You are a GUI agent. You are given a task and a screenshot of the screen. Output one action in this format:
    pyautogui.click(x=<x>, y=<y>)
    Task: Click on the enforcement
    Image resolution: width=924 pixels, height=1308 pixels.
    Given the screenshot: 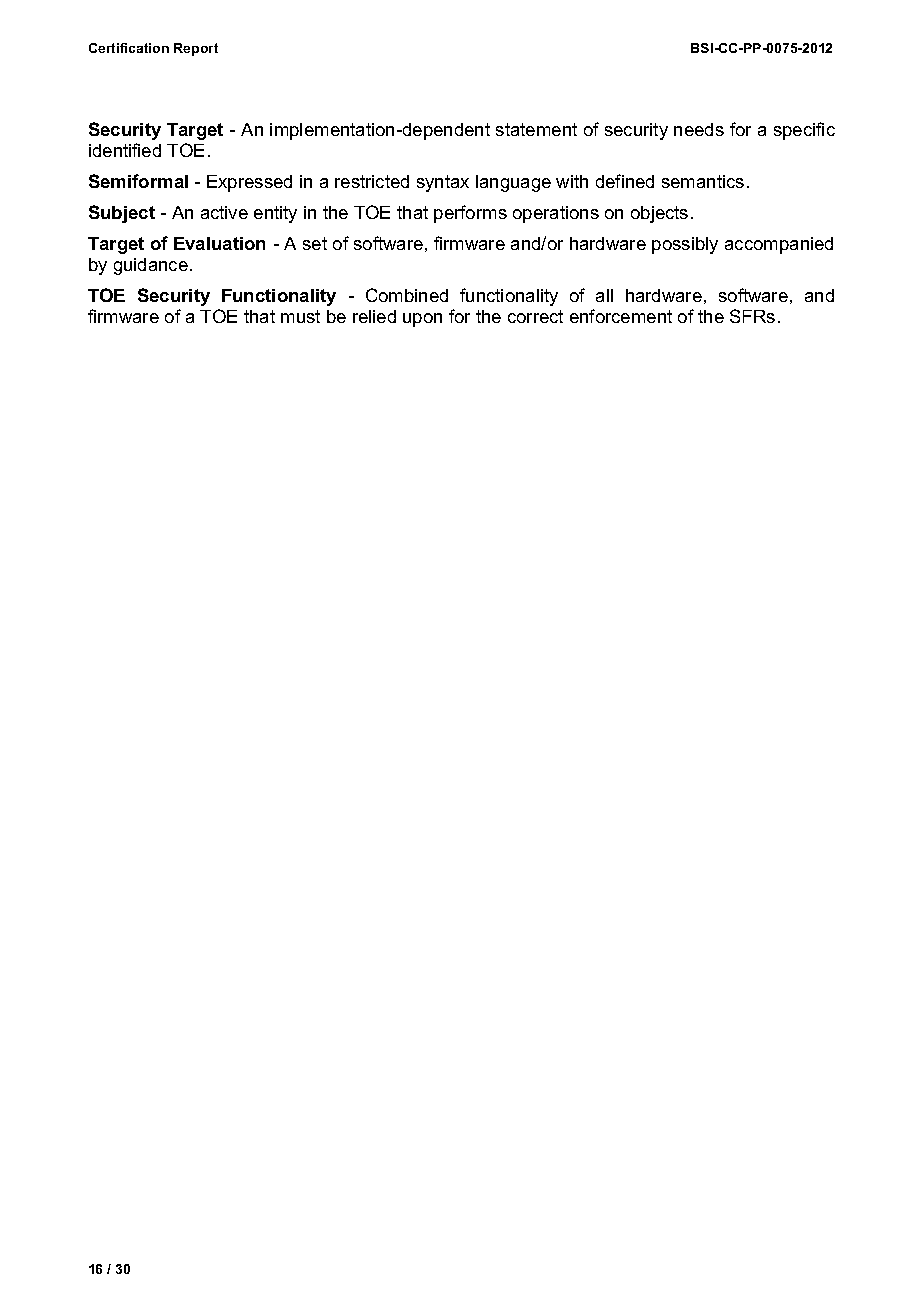 What is the action you would take?
    pyautogui.click(x=621, y=316)
